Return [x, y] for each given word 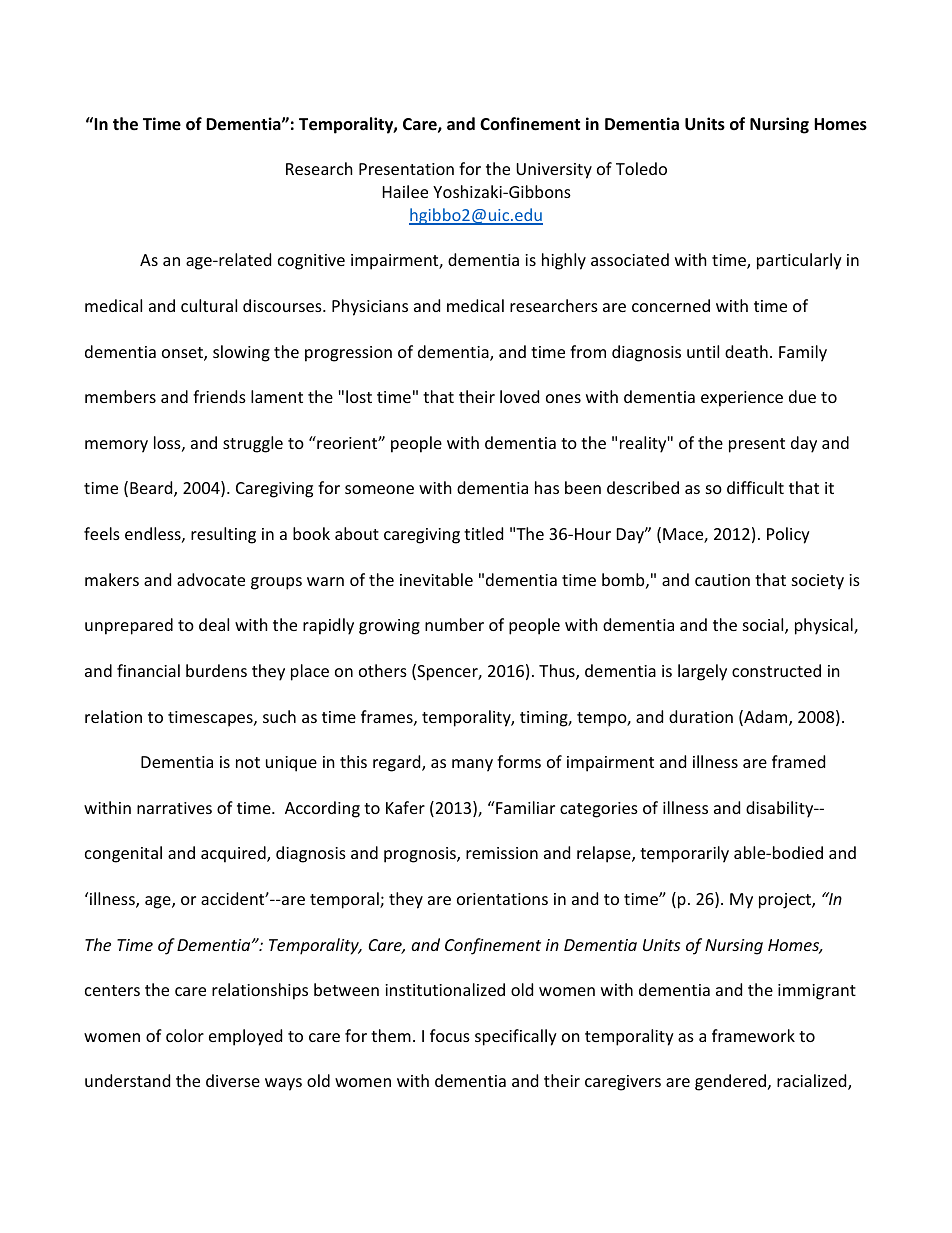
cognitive [311, 262]
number [454, 624]
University [554, 171]
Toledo [641, 168]
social [764, 626]
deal [214, 624]
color [185, 1035]
